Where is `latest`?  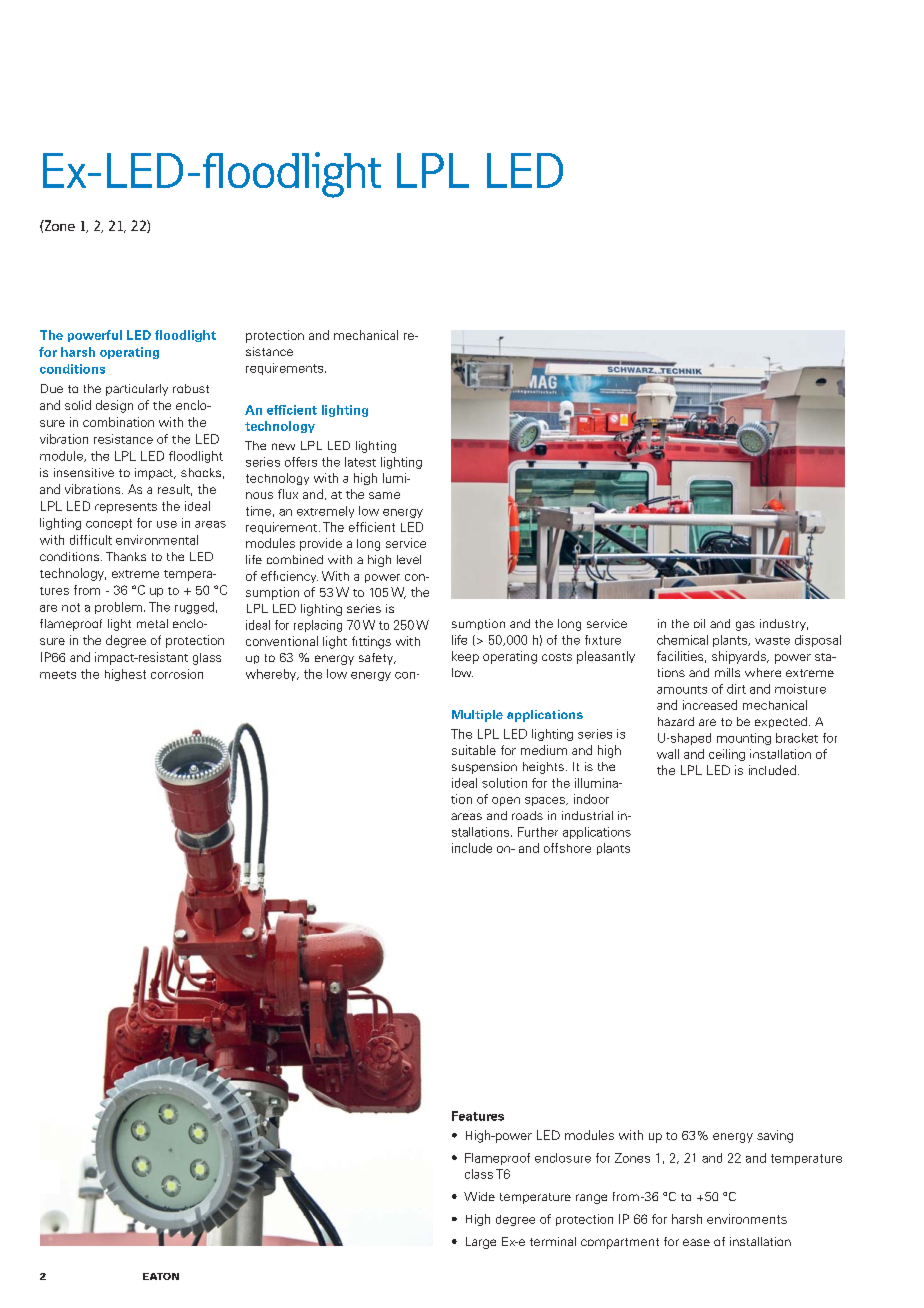 latest is located at coordinates (360, 462).
